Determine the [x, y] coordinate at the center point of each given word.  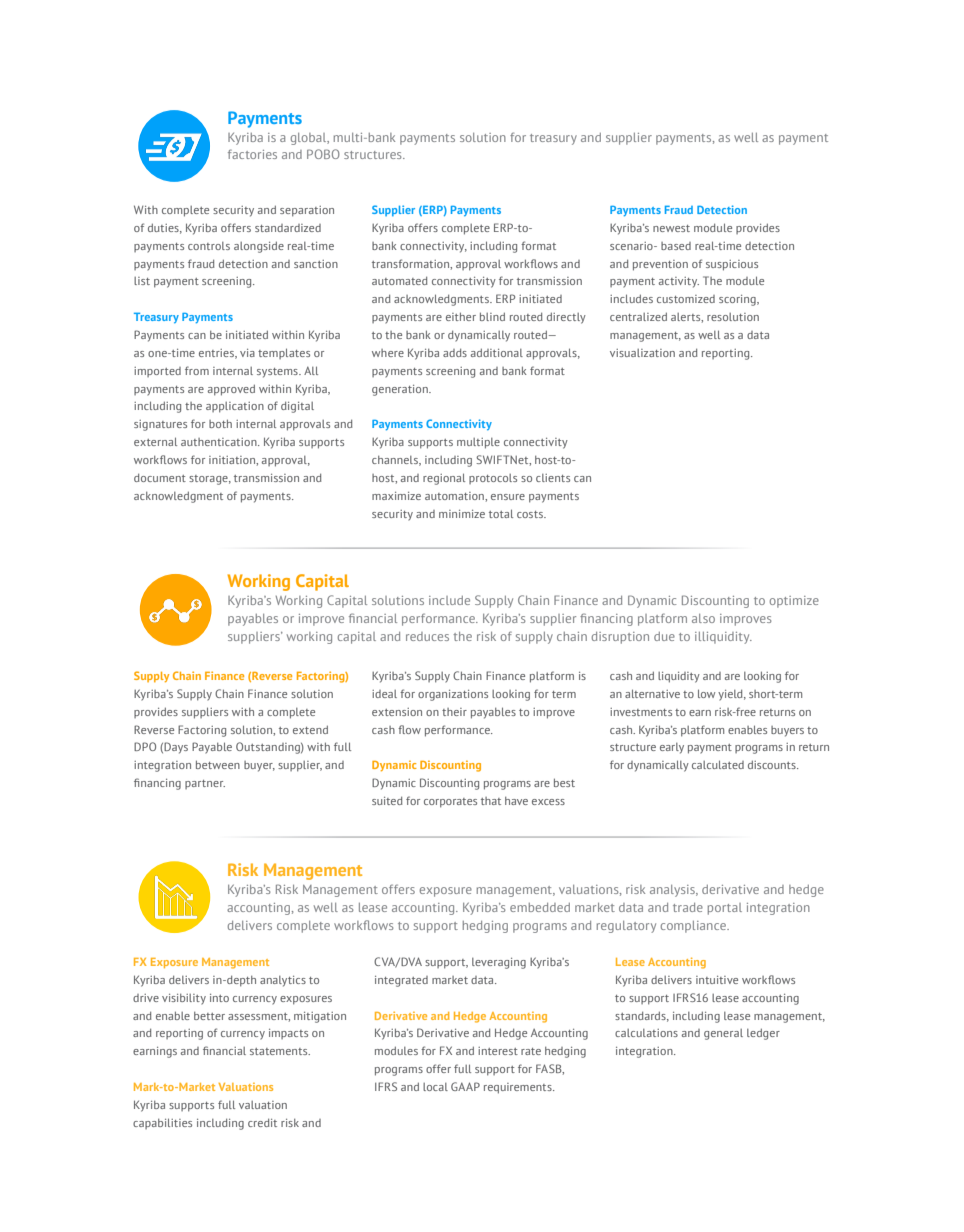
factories [252, 154]
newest [671, 228]
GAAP [465, 1086]
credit [262, 1122]
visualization [642, 353]
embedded [540, 907]
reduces [427, 636]
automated [400, 280]
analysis [673, 891]
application [235, 407]
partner [205, 784]
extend [310, 729]
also [703, 618]
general [723, 1034]
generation [401, 390]
